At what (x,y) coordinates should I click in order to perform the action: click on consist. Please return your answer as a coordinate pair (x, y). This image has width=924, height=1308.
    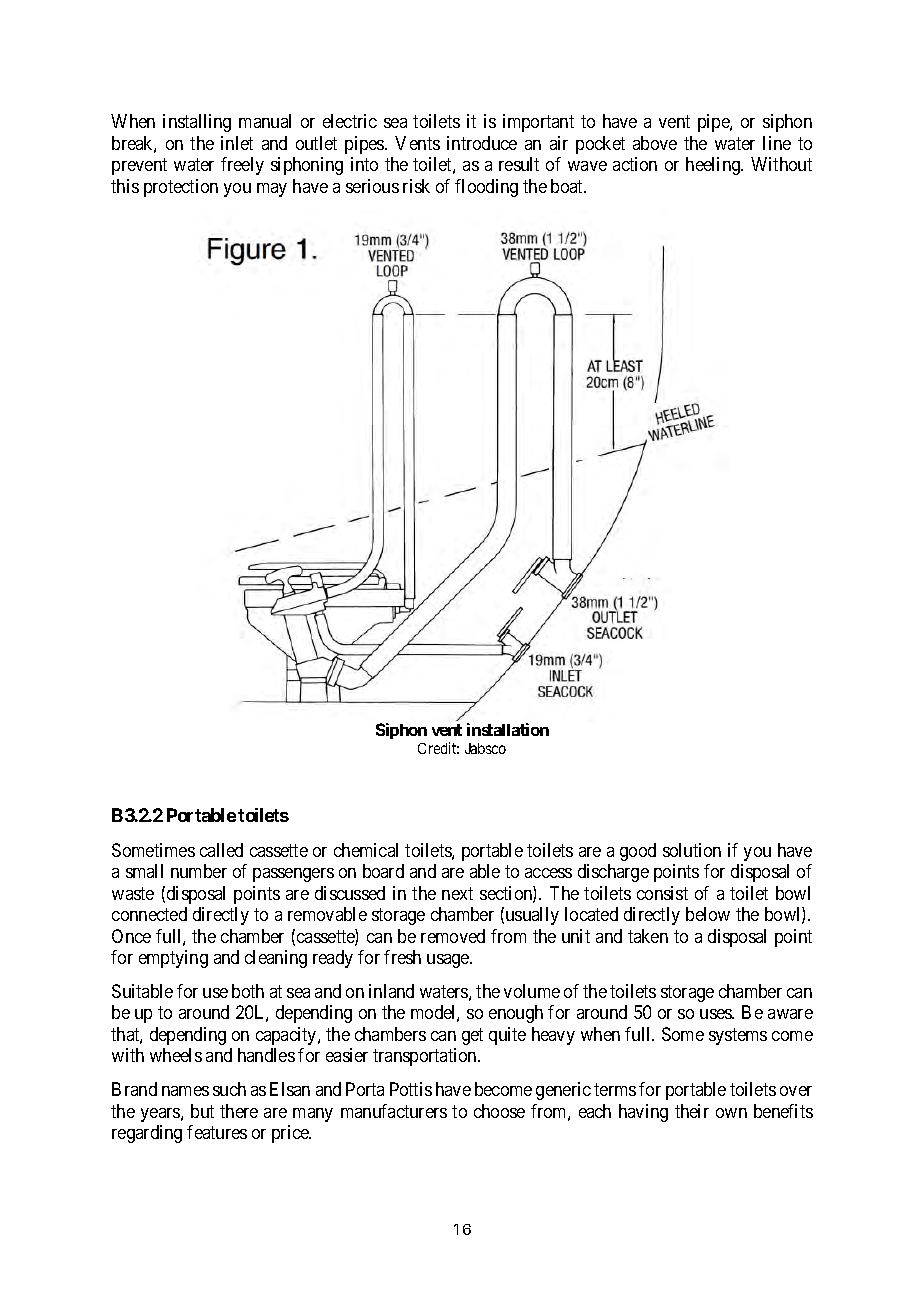
    Looking at the image, I should click on (662, 893).
